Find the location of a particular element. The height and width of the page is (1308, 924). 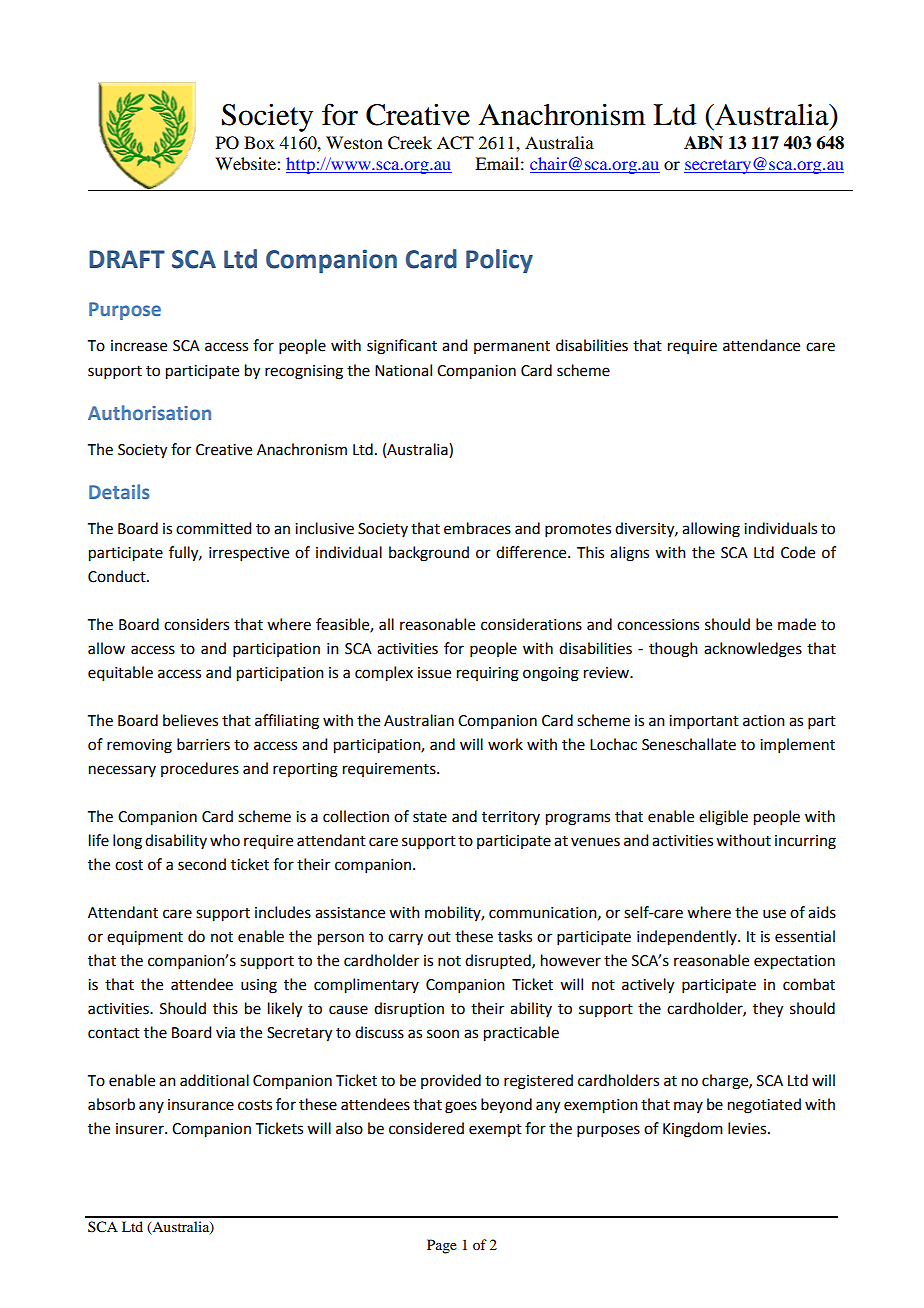

action is located at coordinates (764, 721).
